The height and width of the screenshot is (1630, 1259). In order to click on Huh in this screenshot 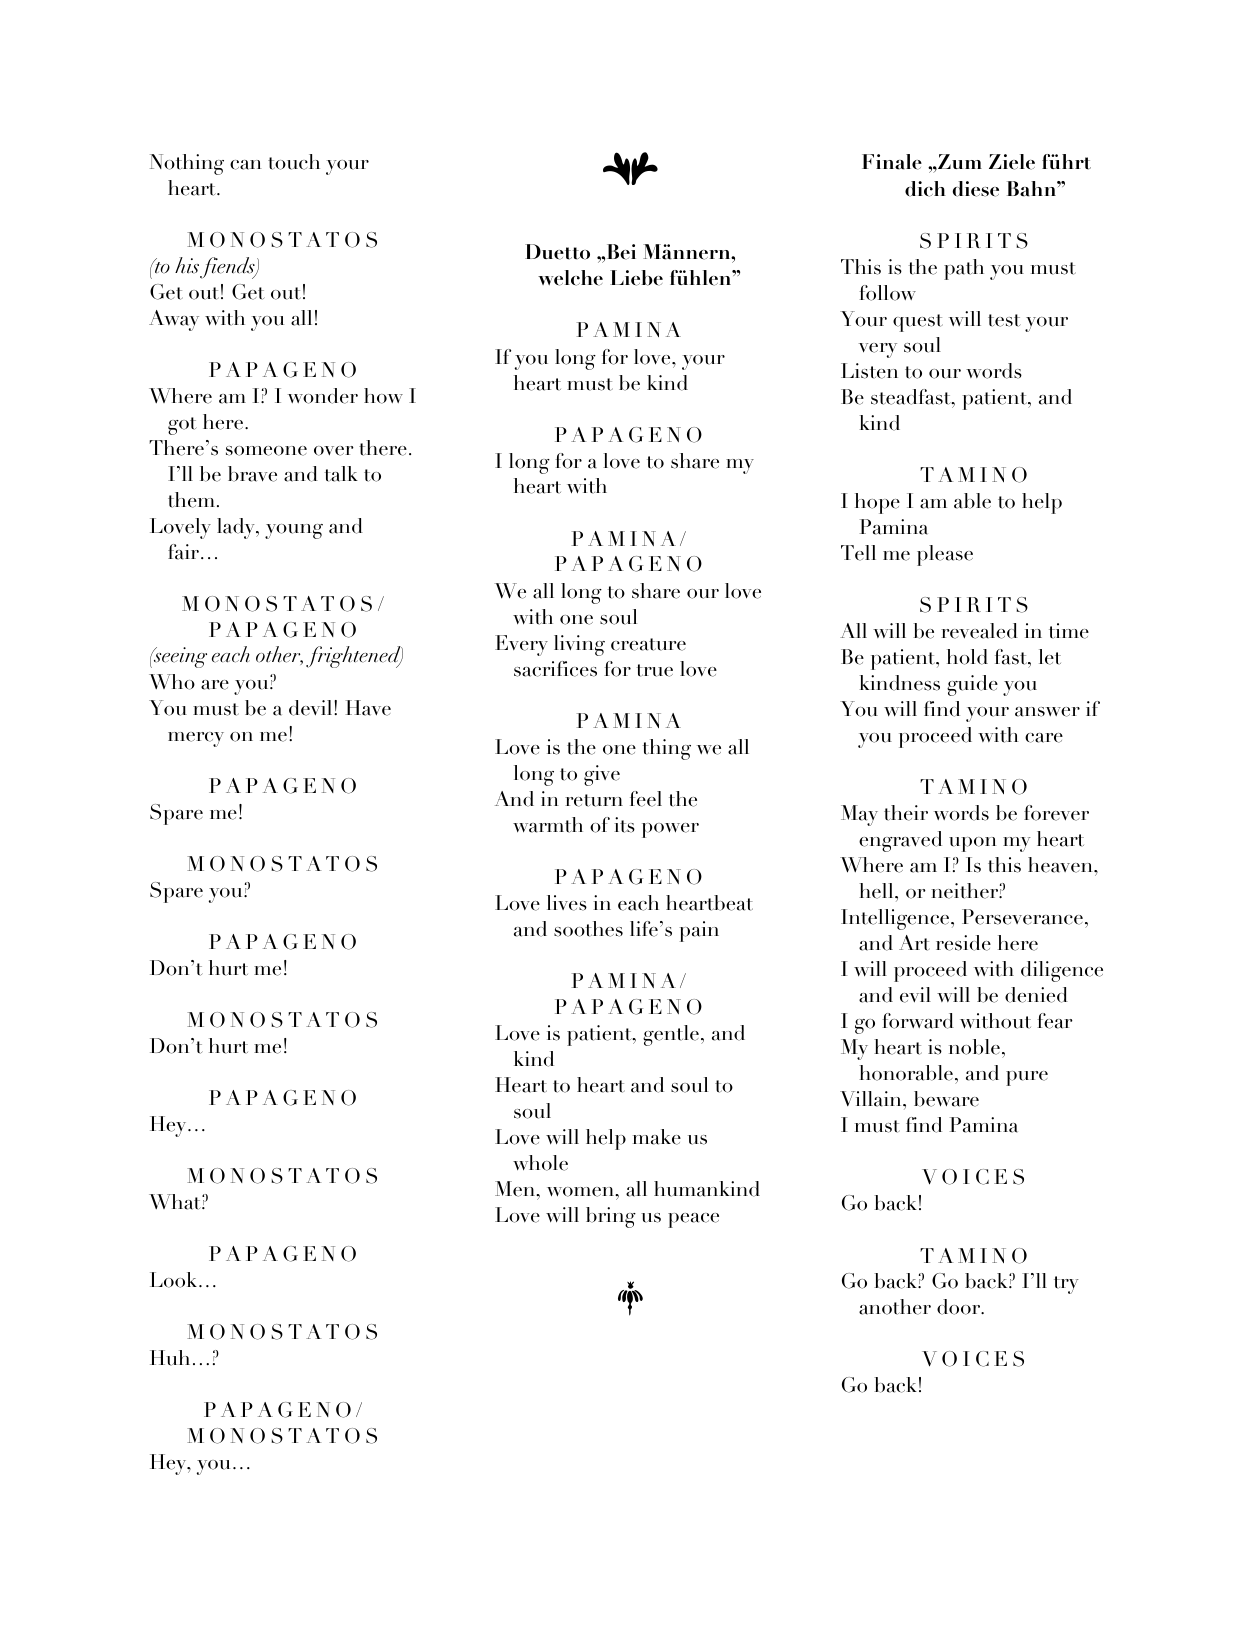, I will do `click(170, 1358)`.
